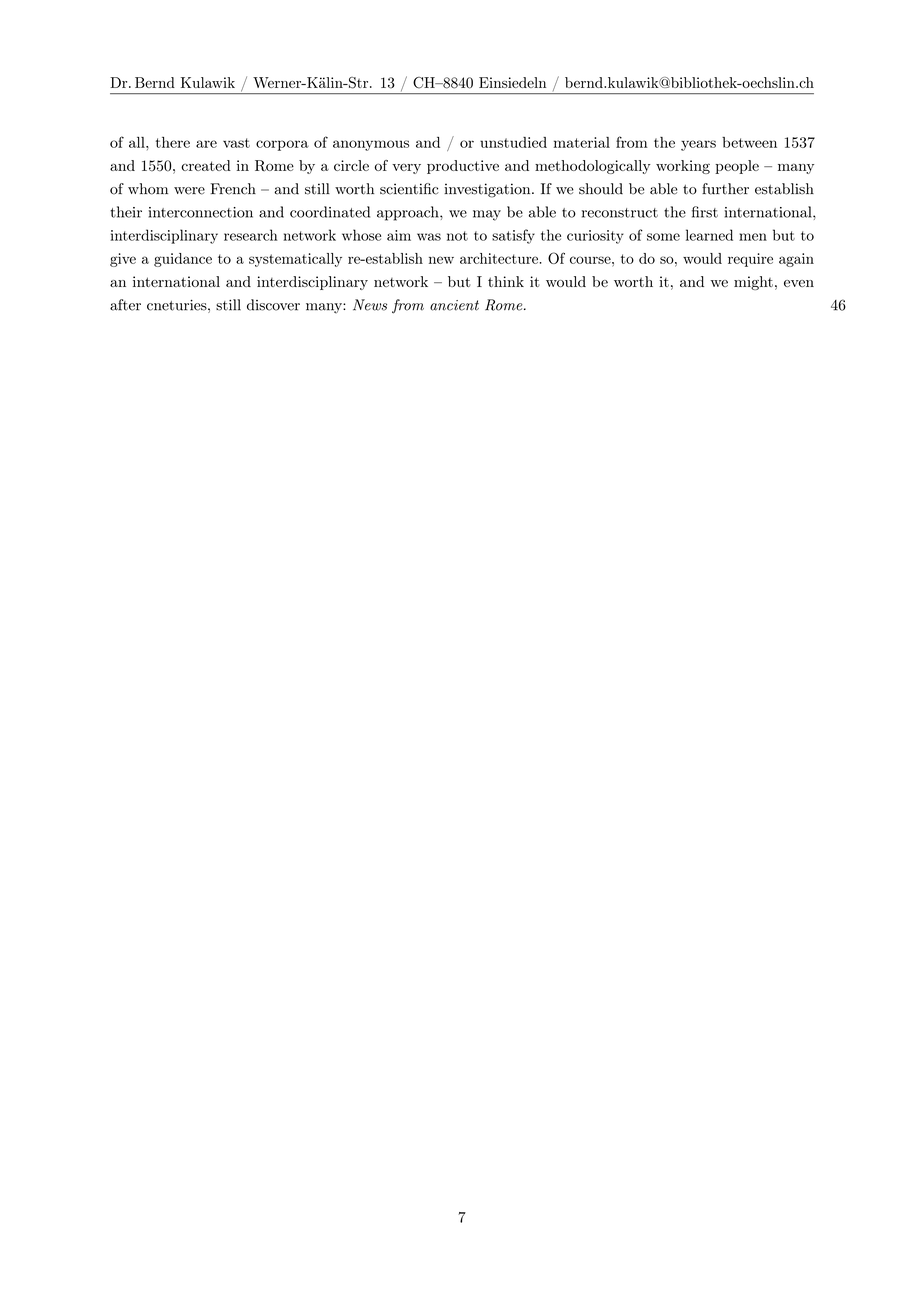 This screenshot has width=924, height=1308. What do you see at coordinates (725, 189) in the screenshot?
I see `further` at bounding box center [725, 189].
